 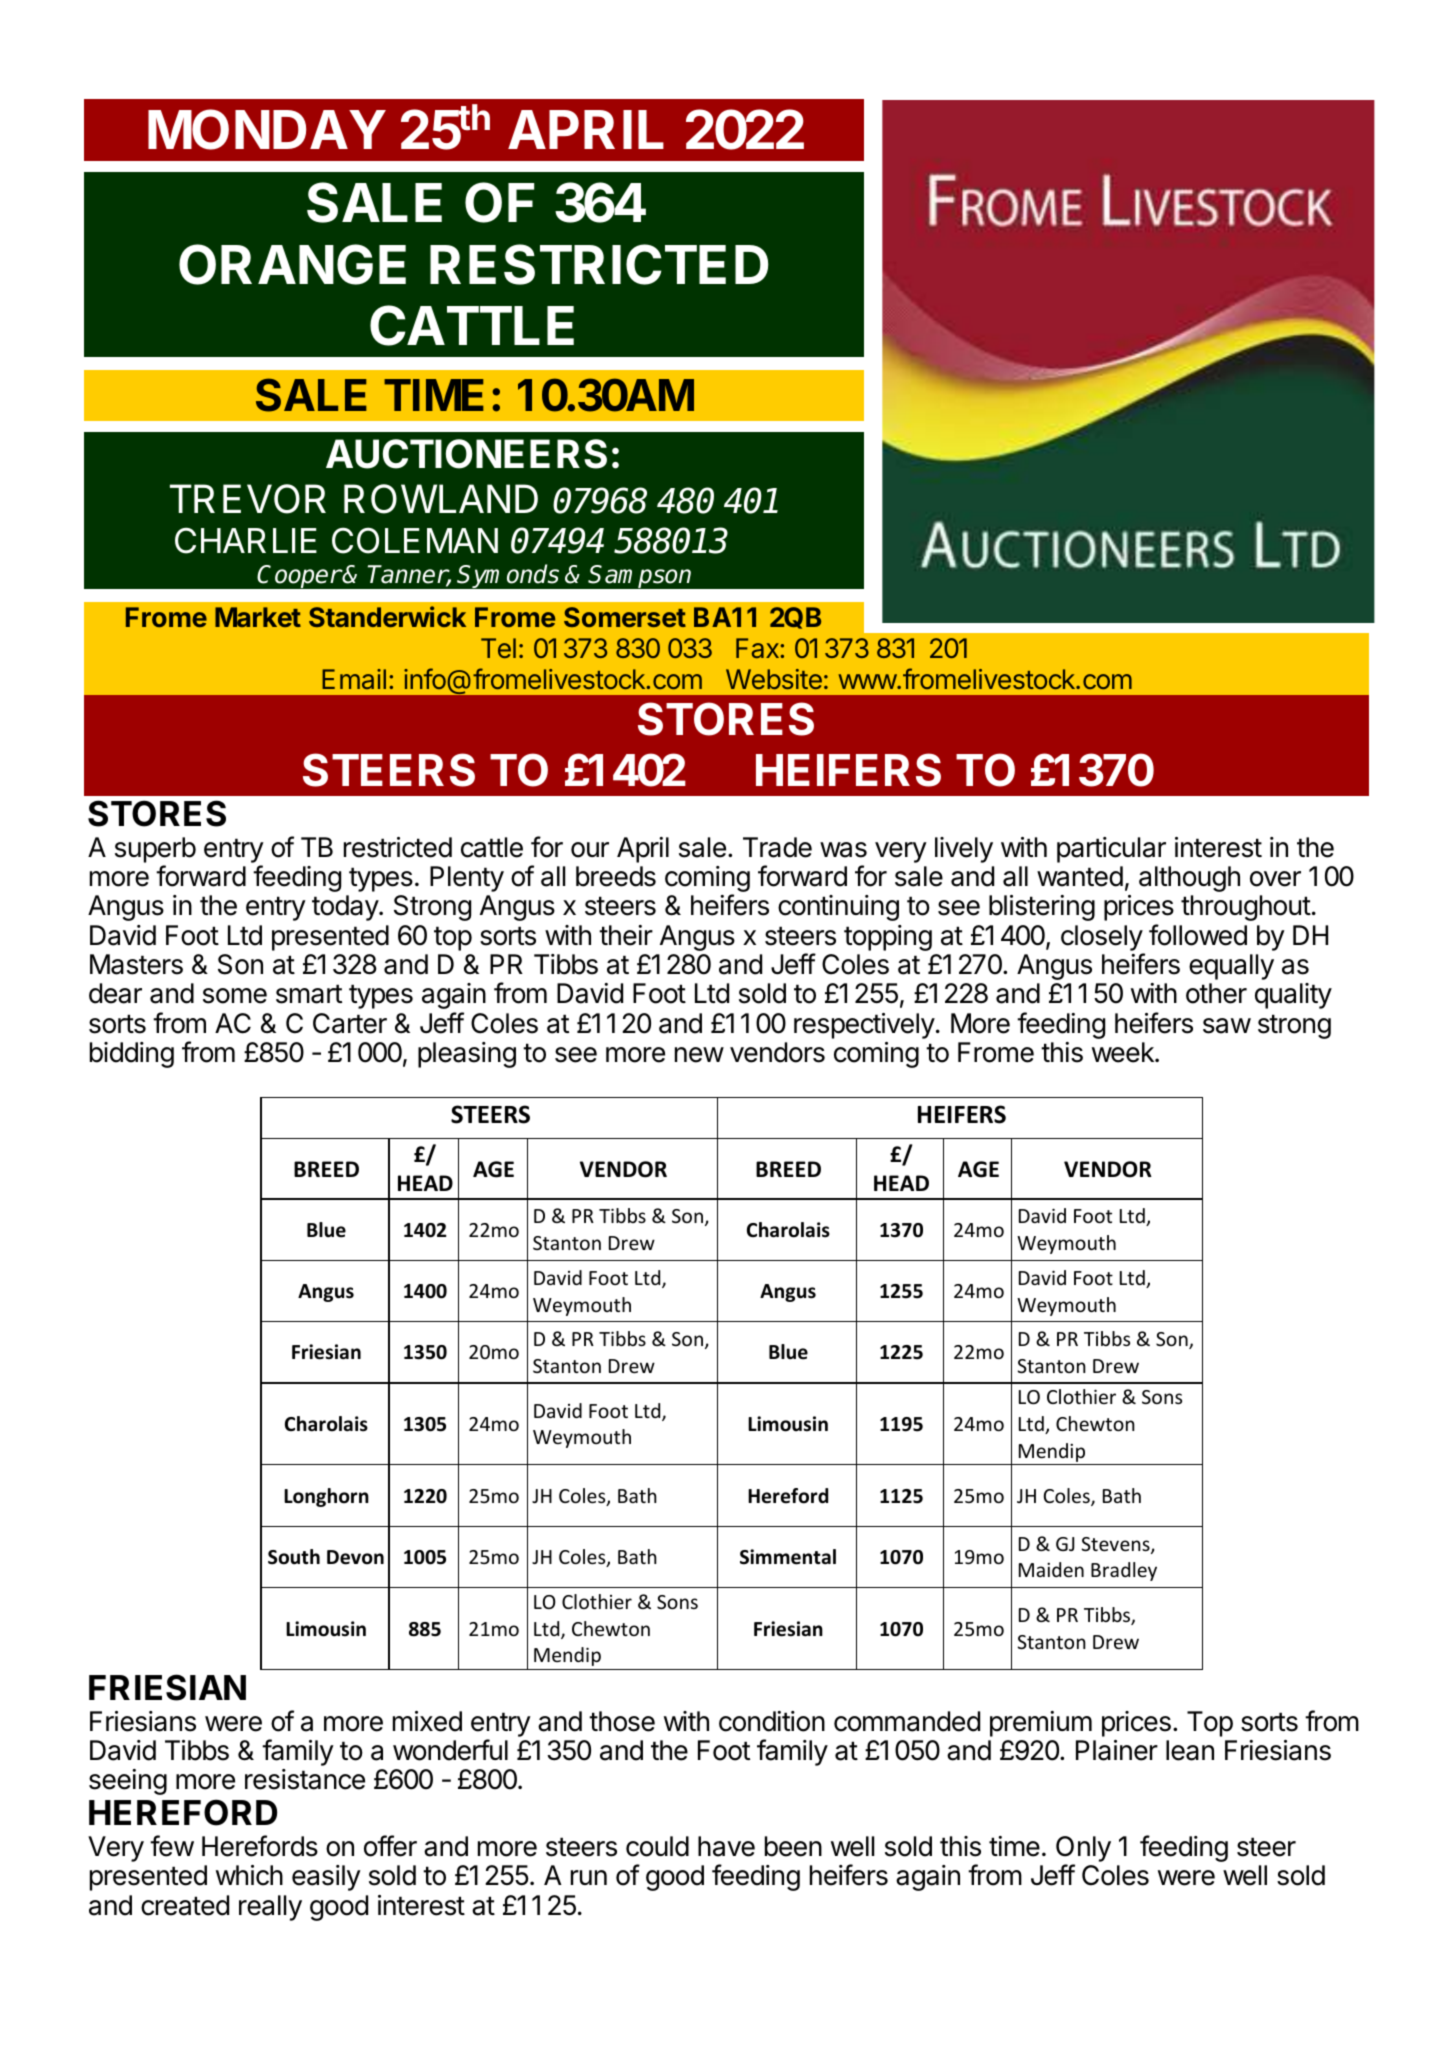 I want to click on smart, so click(x=309, y=994).
